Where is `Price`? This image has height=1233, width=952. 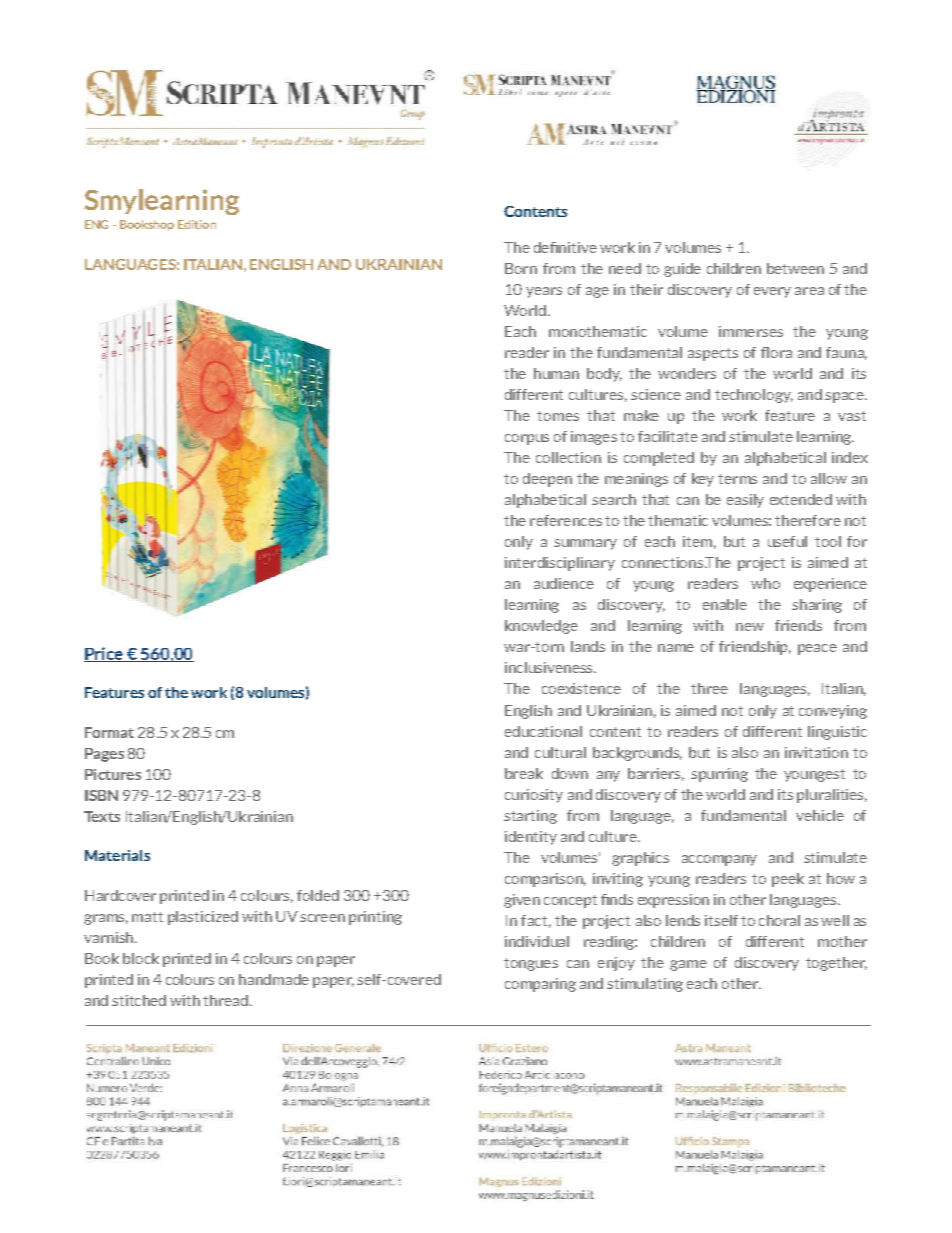
Price is located at coordinates (104, 654).
